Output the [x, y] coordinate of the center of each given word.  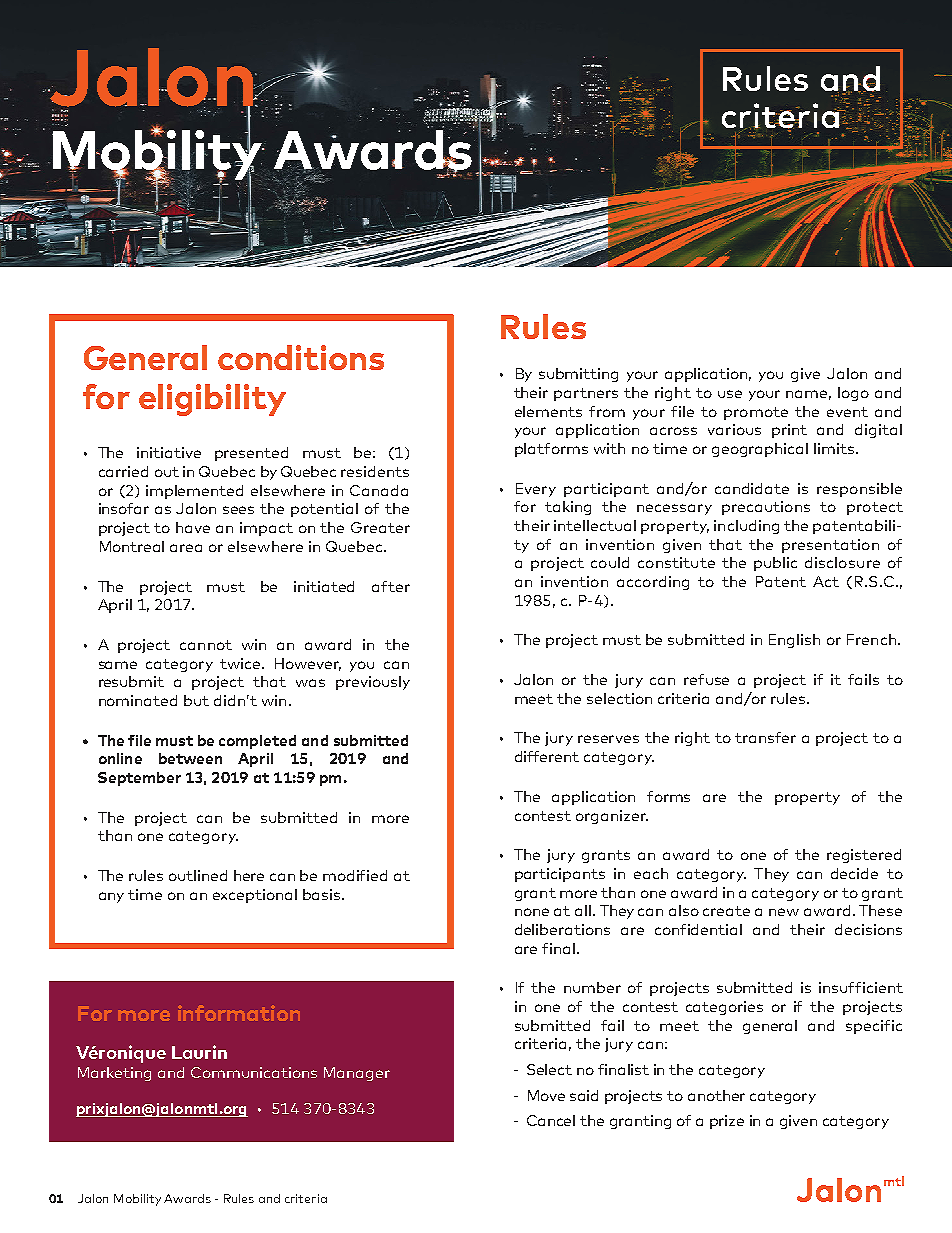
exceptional [255, 896]
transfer [765, 737]
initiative [169, 452]
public [775, 564]
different [547, 756]
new [784, 912]
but [196, 700]
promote [756, 413]
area [186, 548]
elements [548, 411]
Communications [254, 1072]
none [532, 912]
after [391, 586]
